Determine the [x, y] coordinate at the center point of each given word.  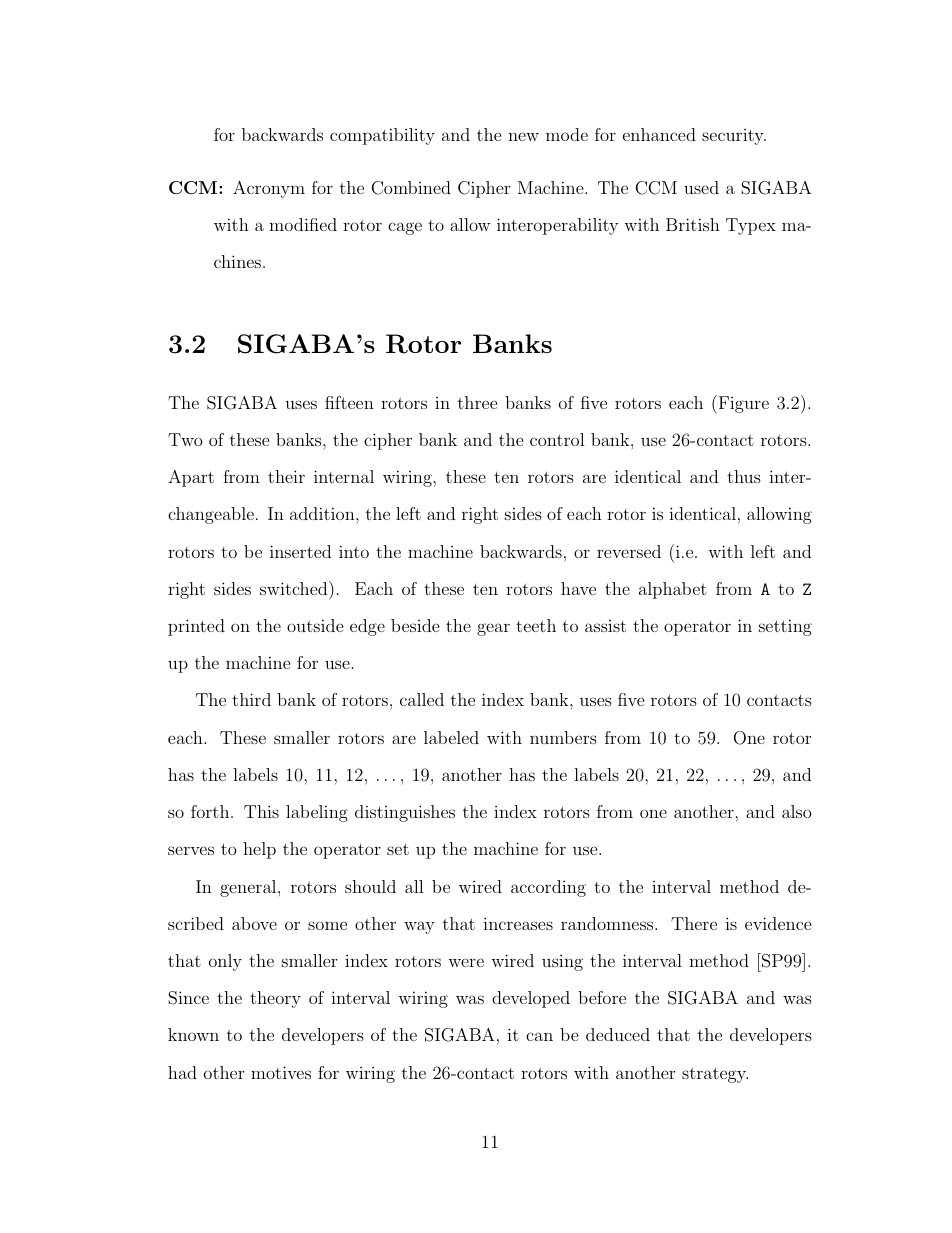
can [539, 1036]
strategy [715, 1075]
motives [281, 1072]
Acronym [269, 189]
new [523, 136]
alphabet [673, 590]
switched [295, 588]
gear [493, 629]
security [734, 137]
